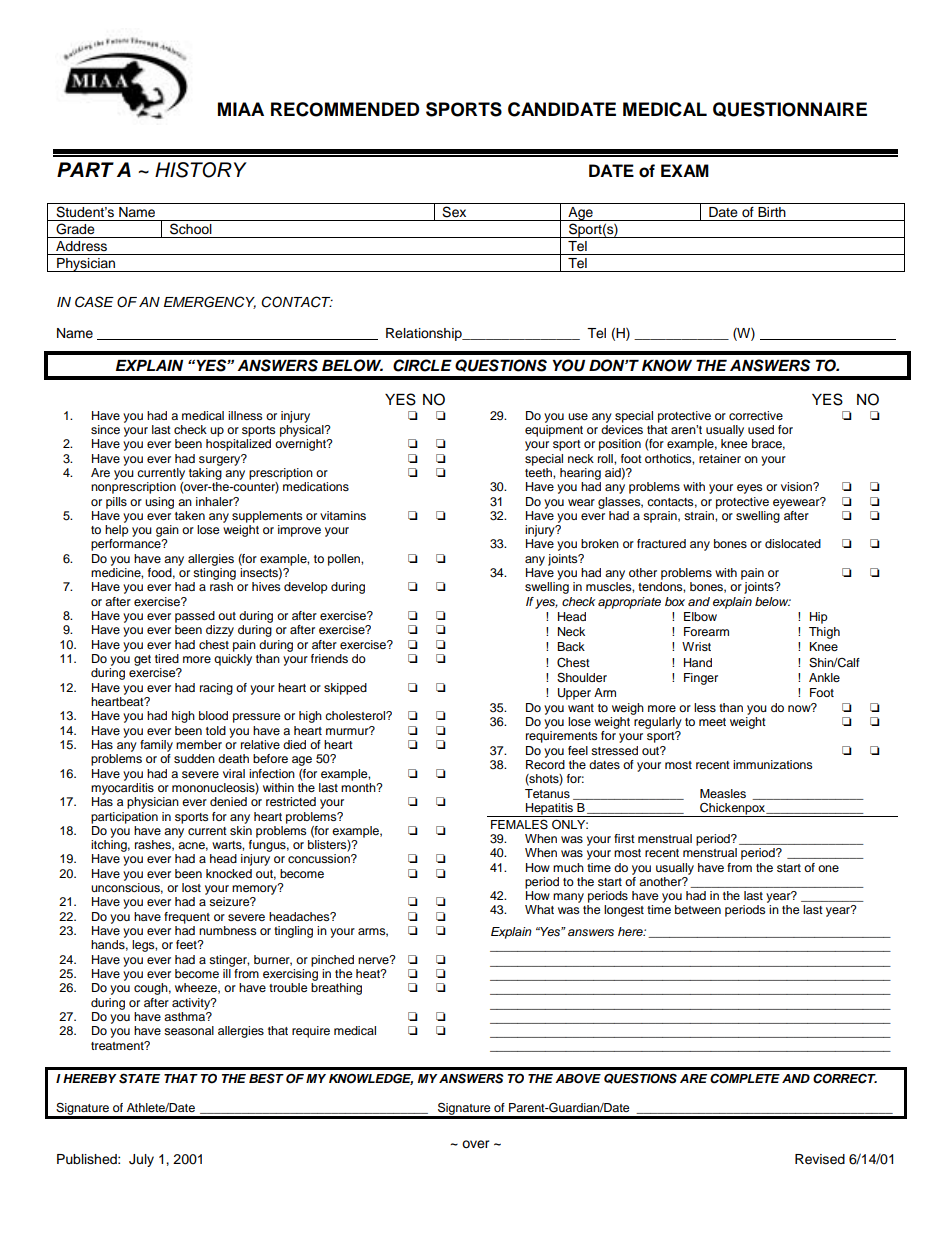 The width and height of the screenshot is (952, 1233). What do you see at coordinates (345, 109) in the screenshot?
I see `RECOMMENDED` at bounding box center [345, 109].
